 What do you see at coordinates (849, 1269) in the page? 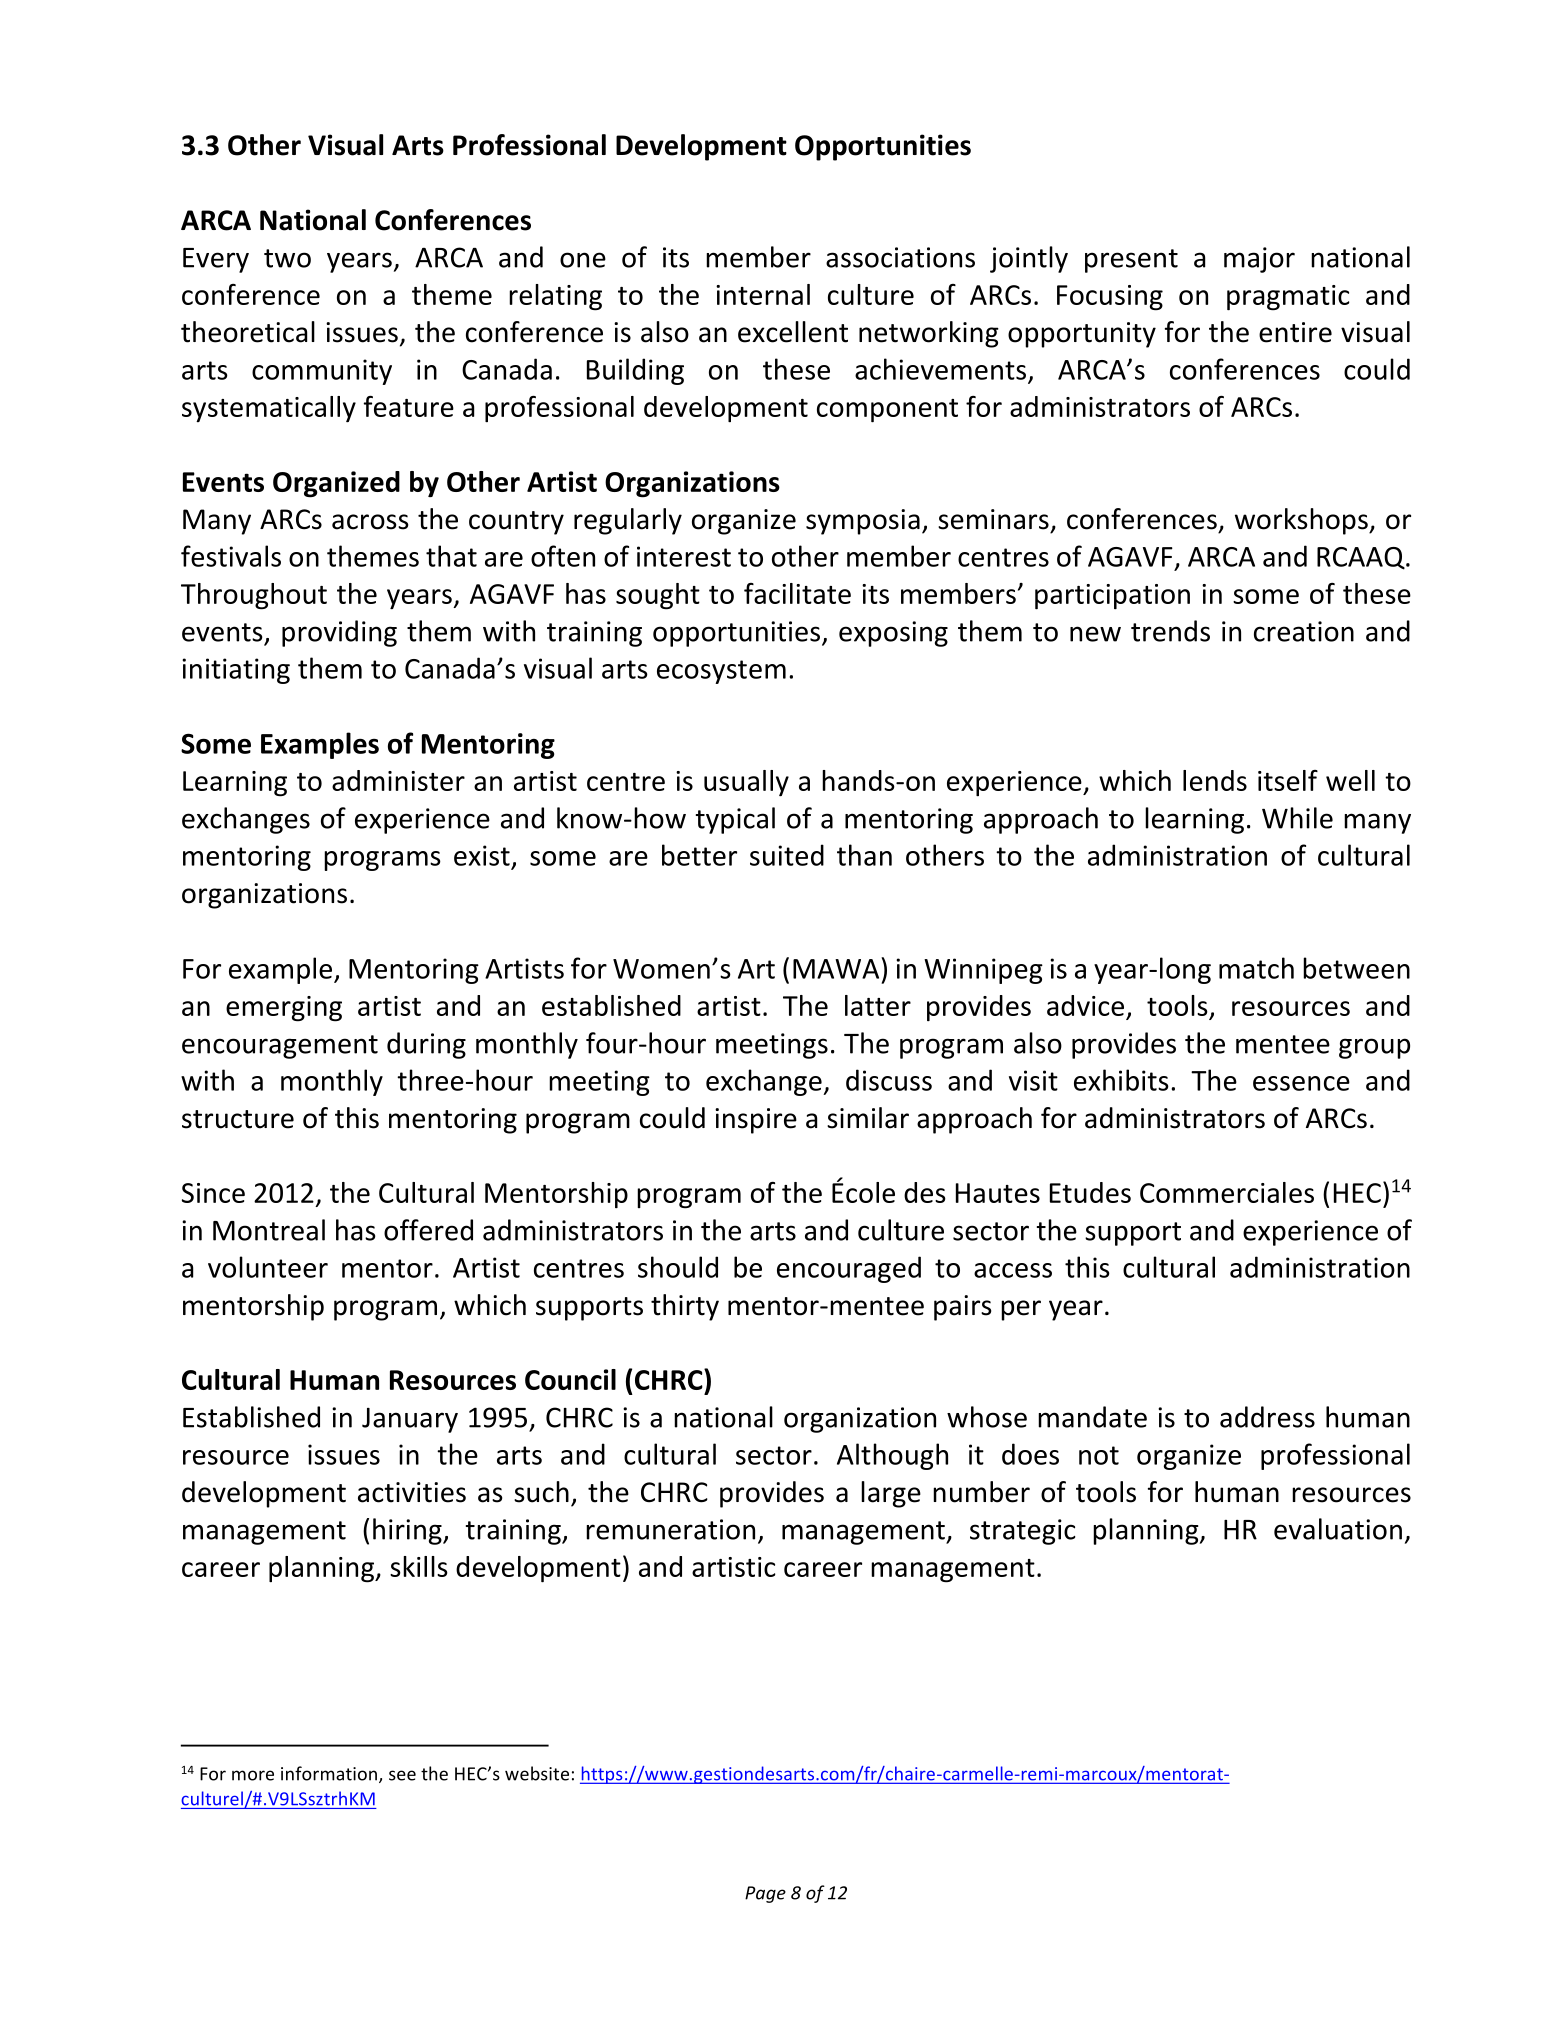
I see `encouraged` at bounding box center [849, 1269].
